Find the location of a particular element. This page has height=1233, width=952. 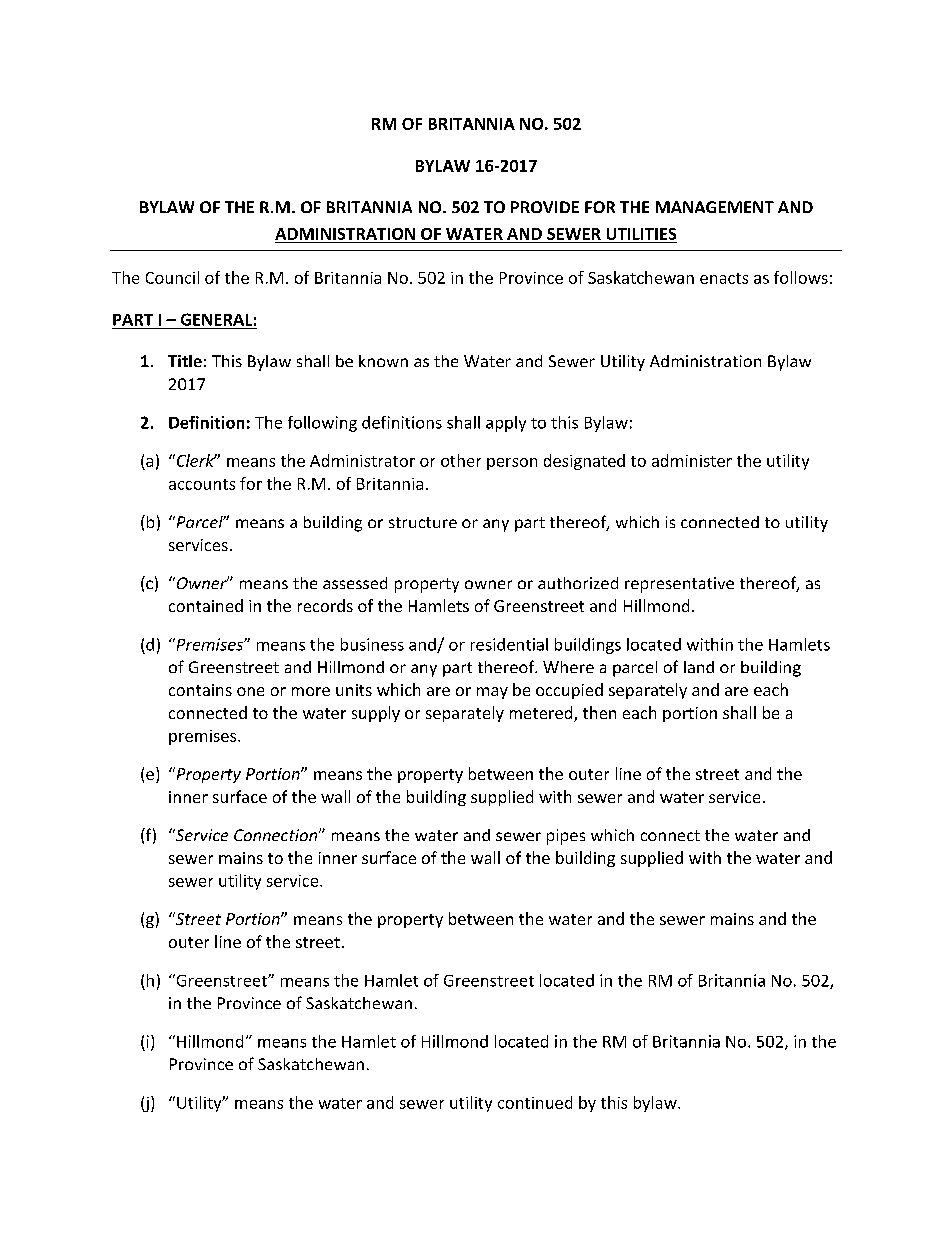

then is located at coordinates (599, 712).
